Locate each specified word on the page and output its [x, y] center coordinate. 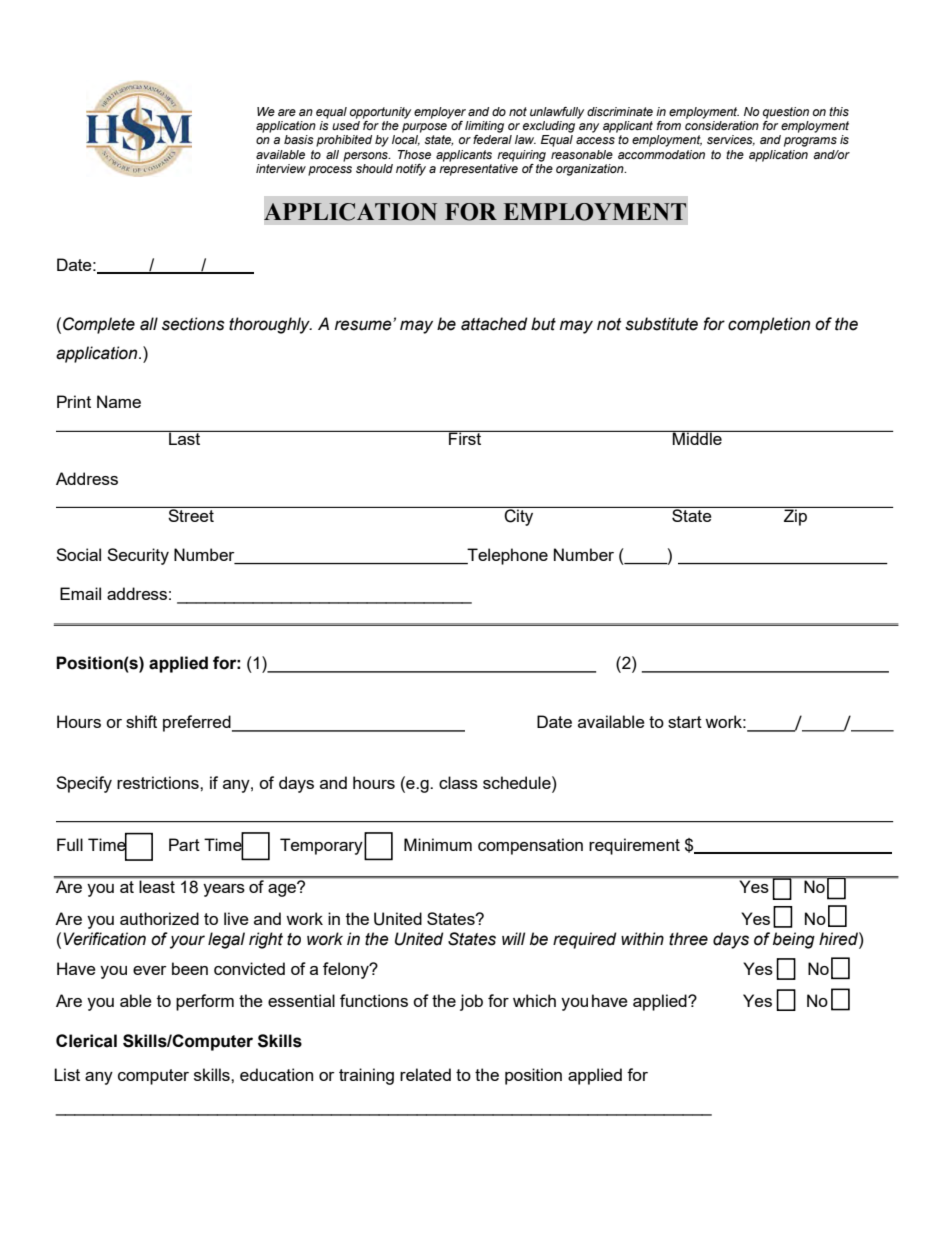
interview [281, 168]
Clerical [86, 1041]
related [425, 1074]
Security [138, 556]
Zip [795, 516]
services [731, 140]
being [794, 940]
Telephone [507, 556]
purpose [424, 128]
